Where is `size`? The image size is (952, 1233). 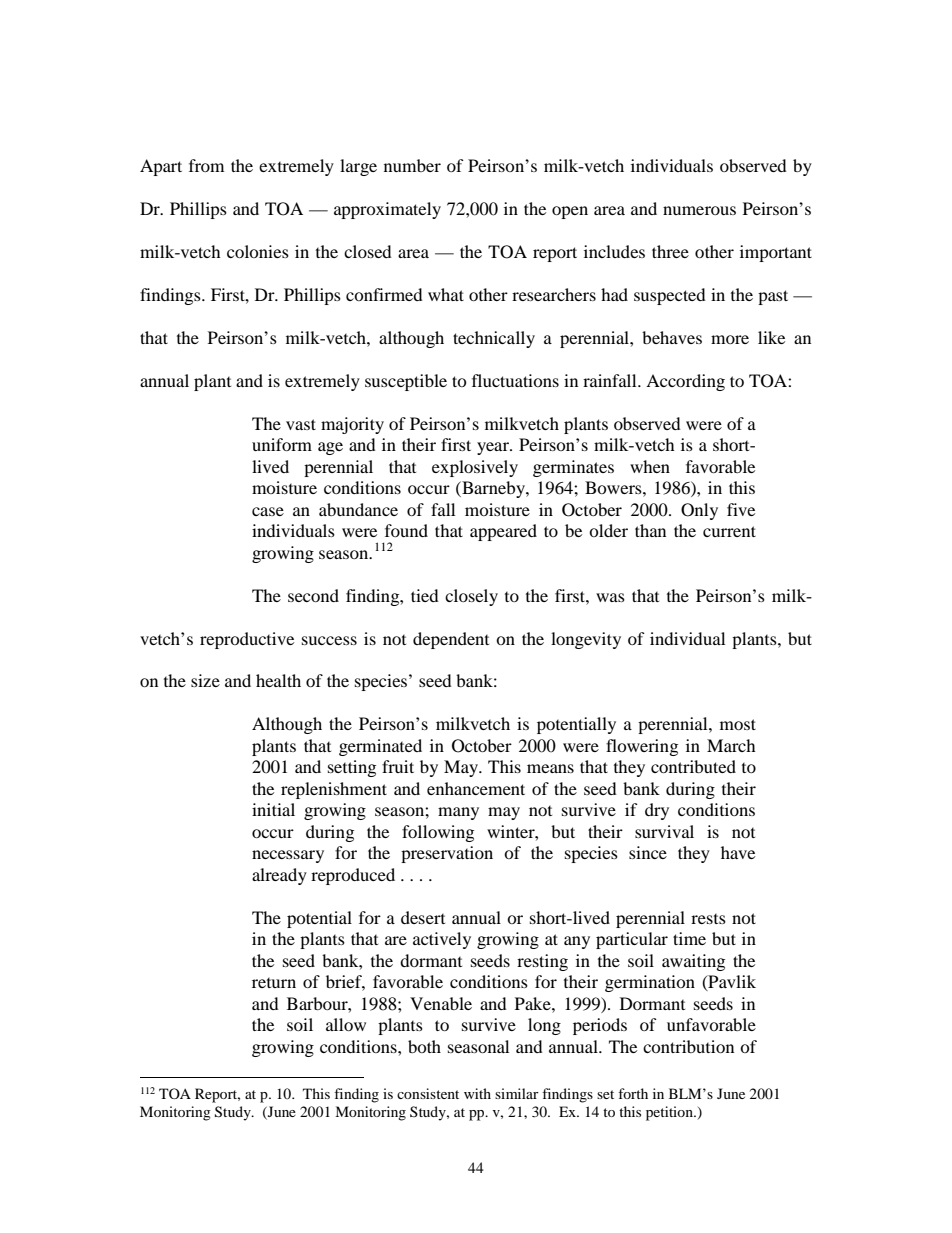 size is located at coordinates (205, 680).
